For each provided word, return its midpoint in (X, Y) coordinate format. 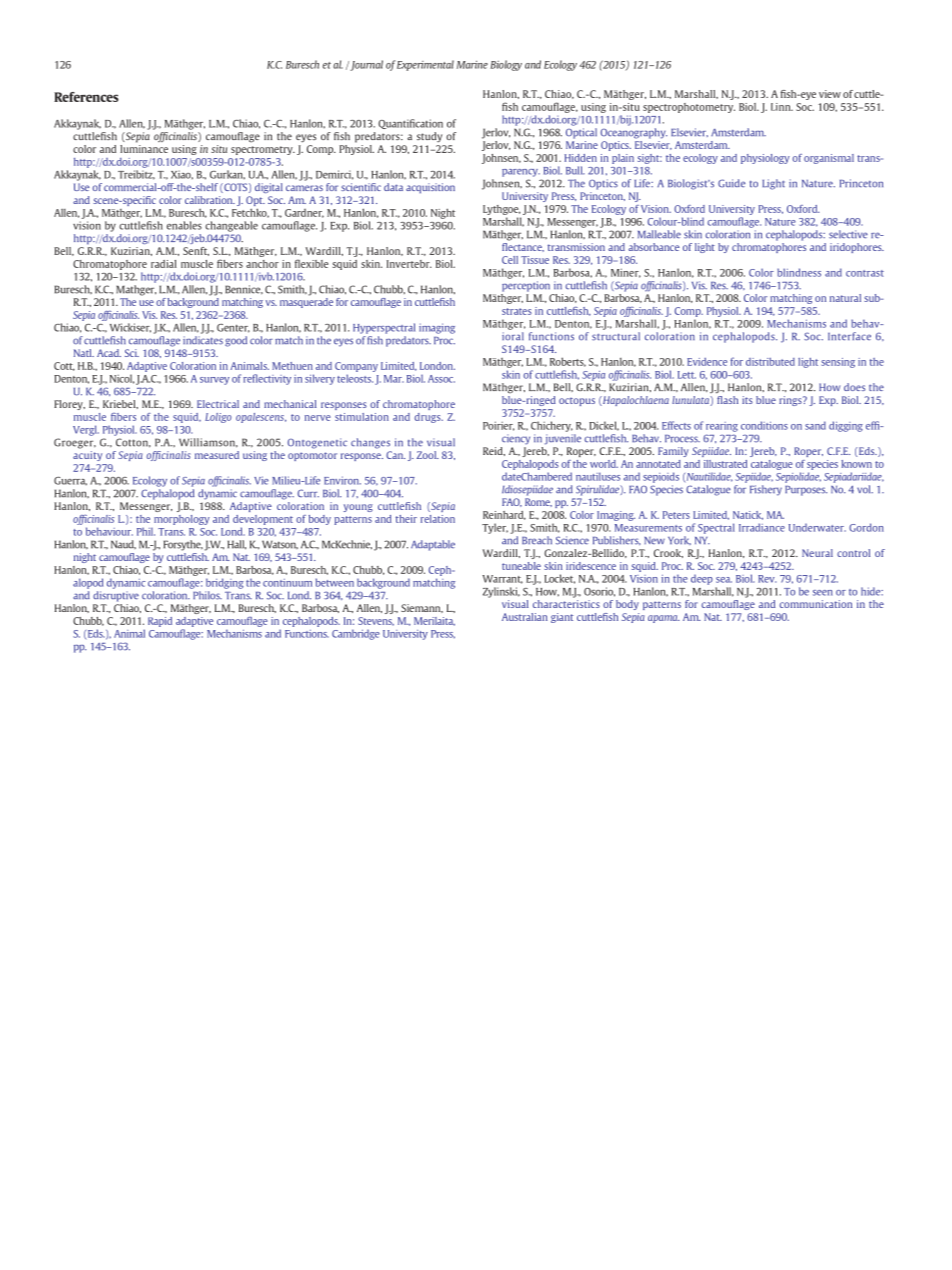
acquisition (430, 188)
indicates (203, 340)
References (86, 97)
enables (184, 225)
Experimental (425, 65)
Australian (525, 617)
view (830, 94)
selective (848, 234)
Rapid (160, 622)
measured (217, 455)
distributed (770, 362)
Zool (428, 455)
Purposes (806, 491)
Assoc (441, 379)
